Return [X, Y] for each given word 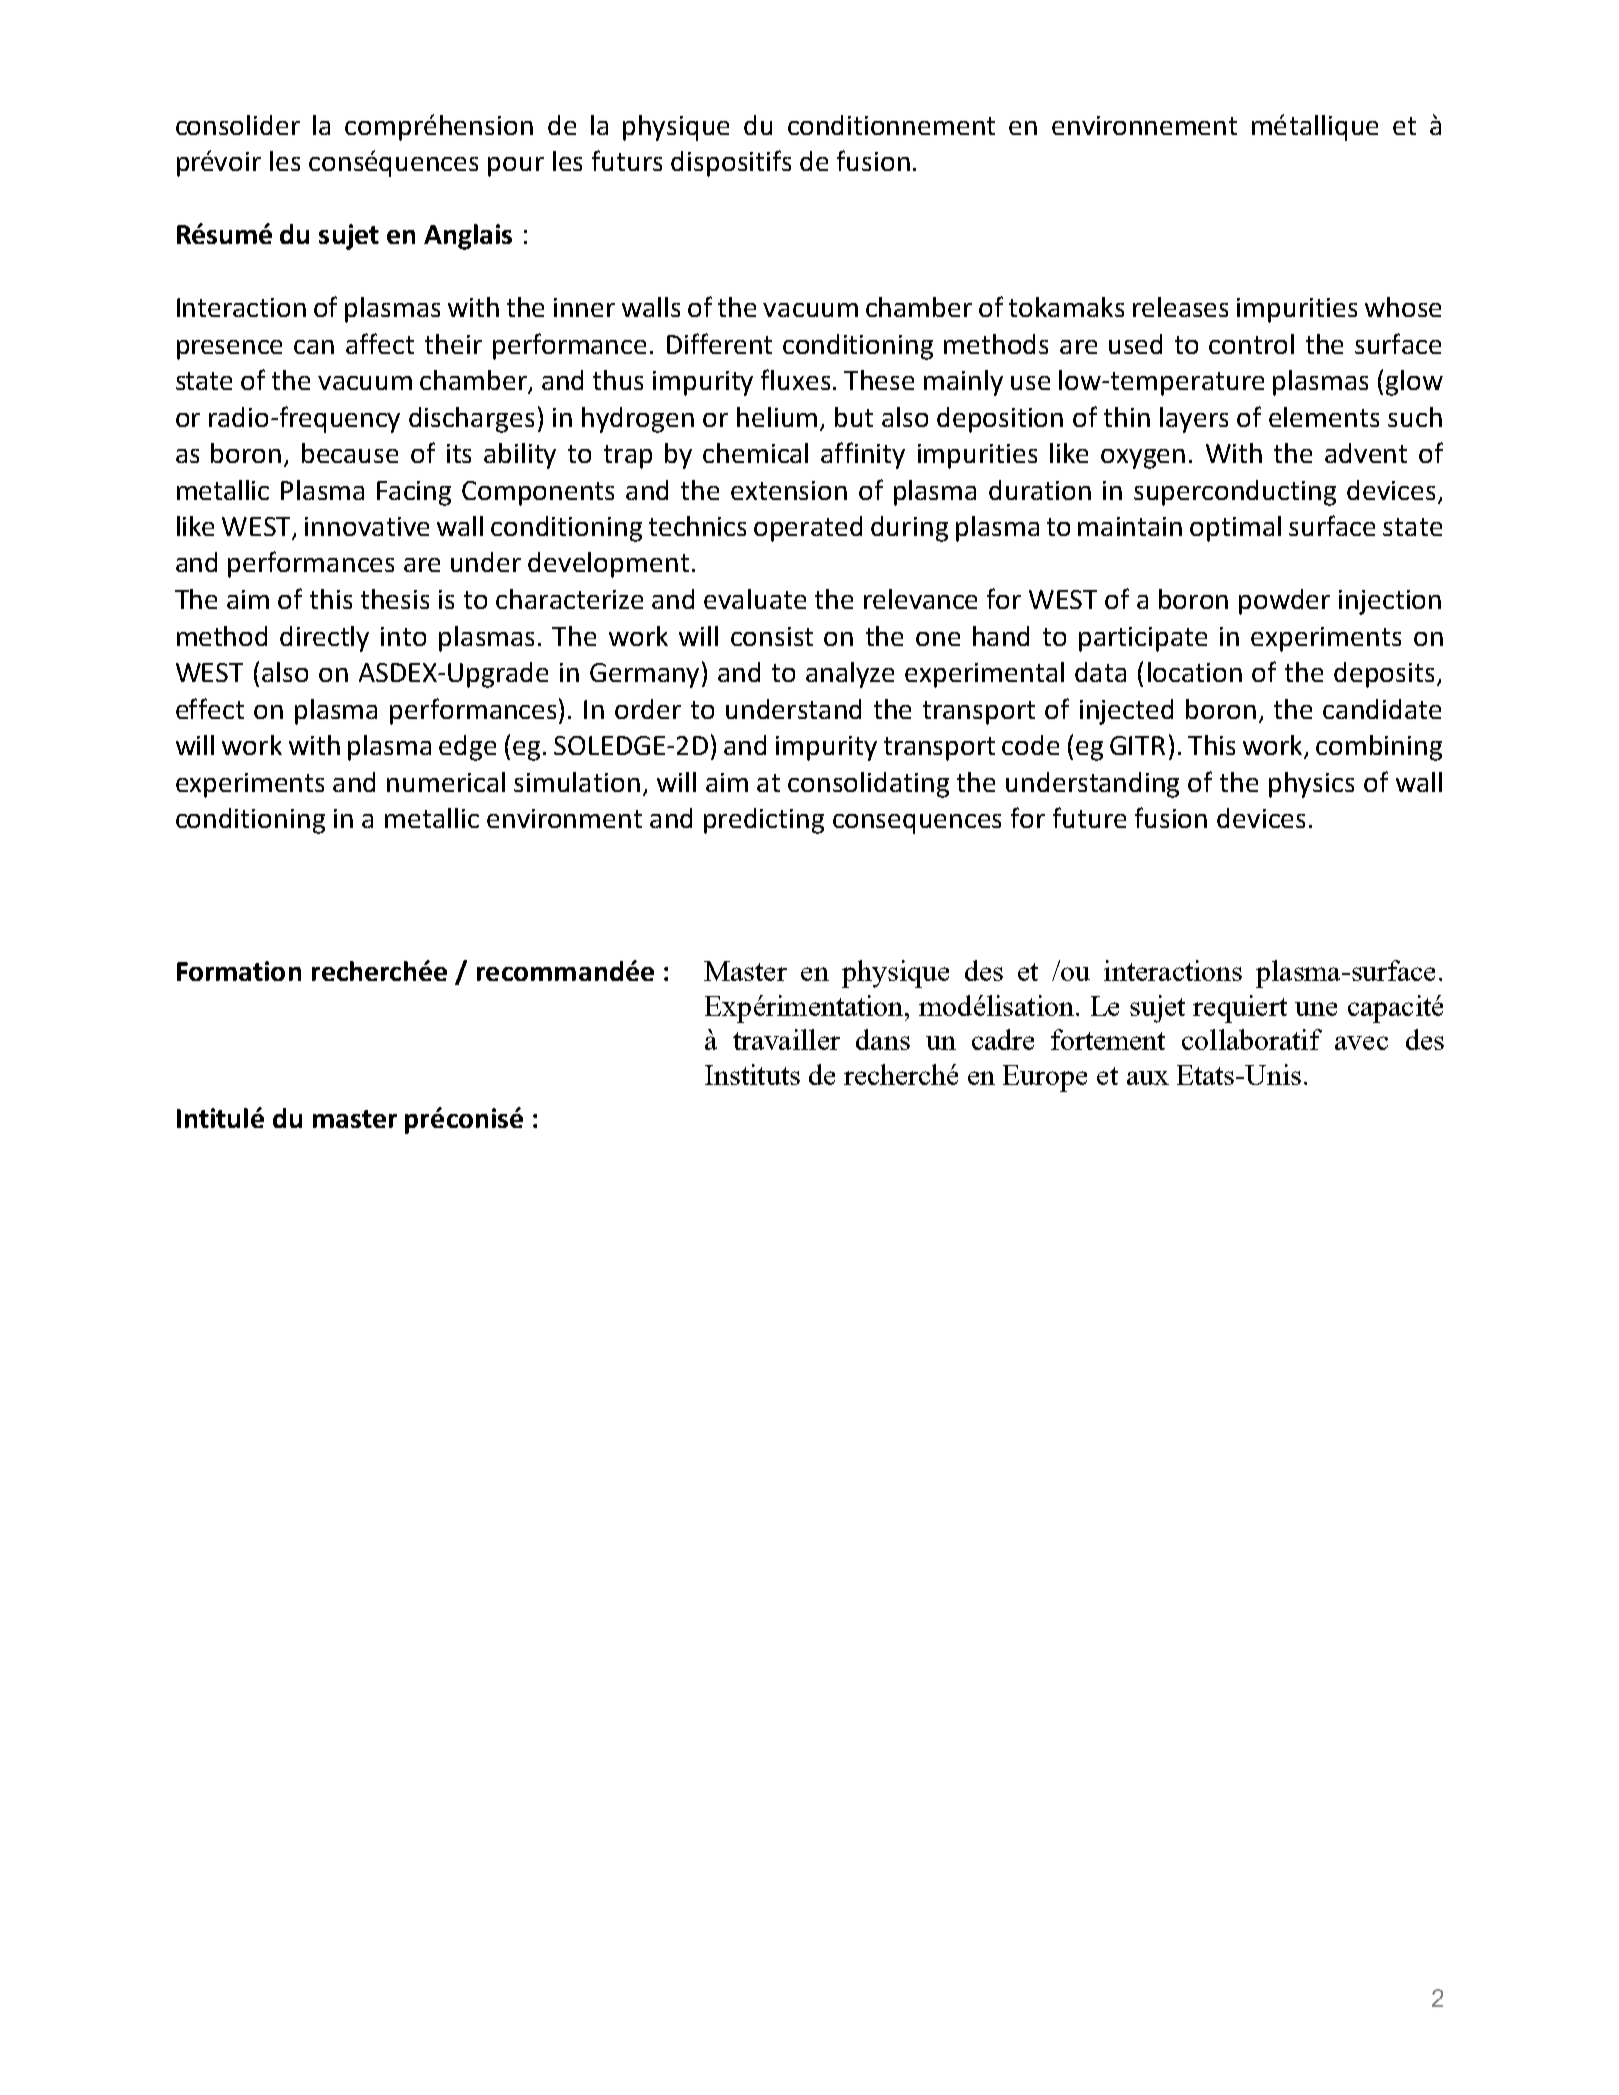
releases [1180, 307]
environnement [1144, 125]
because [350, 453]
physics [1311, 785]
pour [516, 167]
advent [1366, 453]
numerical [446, 782]
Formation [239, 971]
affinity [863, 455]
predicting [764, 821]
